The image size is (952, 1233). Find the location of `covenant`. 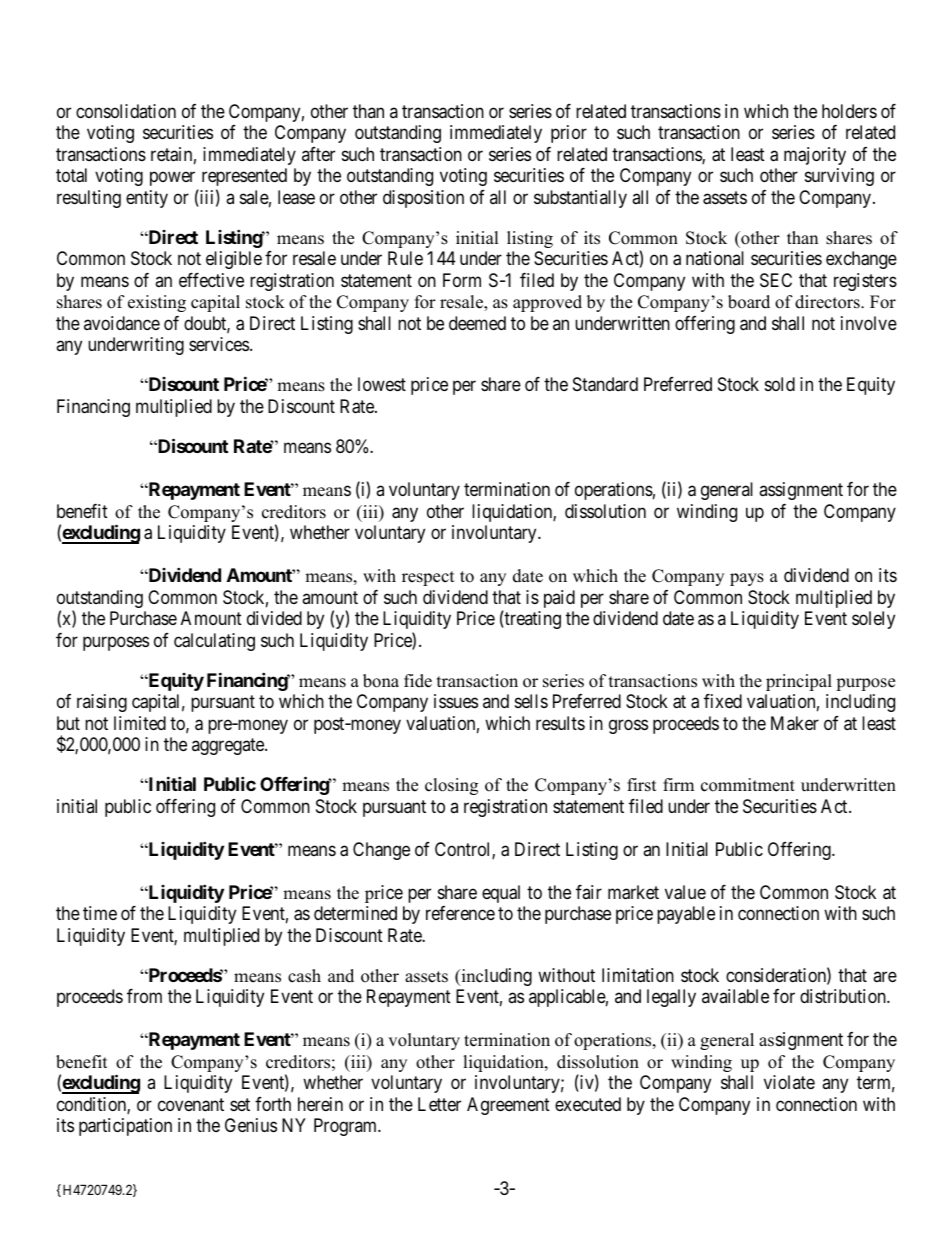

covenant is located at coordinates (191, 1105).
